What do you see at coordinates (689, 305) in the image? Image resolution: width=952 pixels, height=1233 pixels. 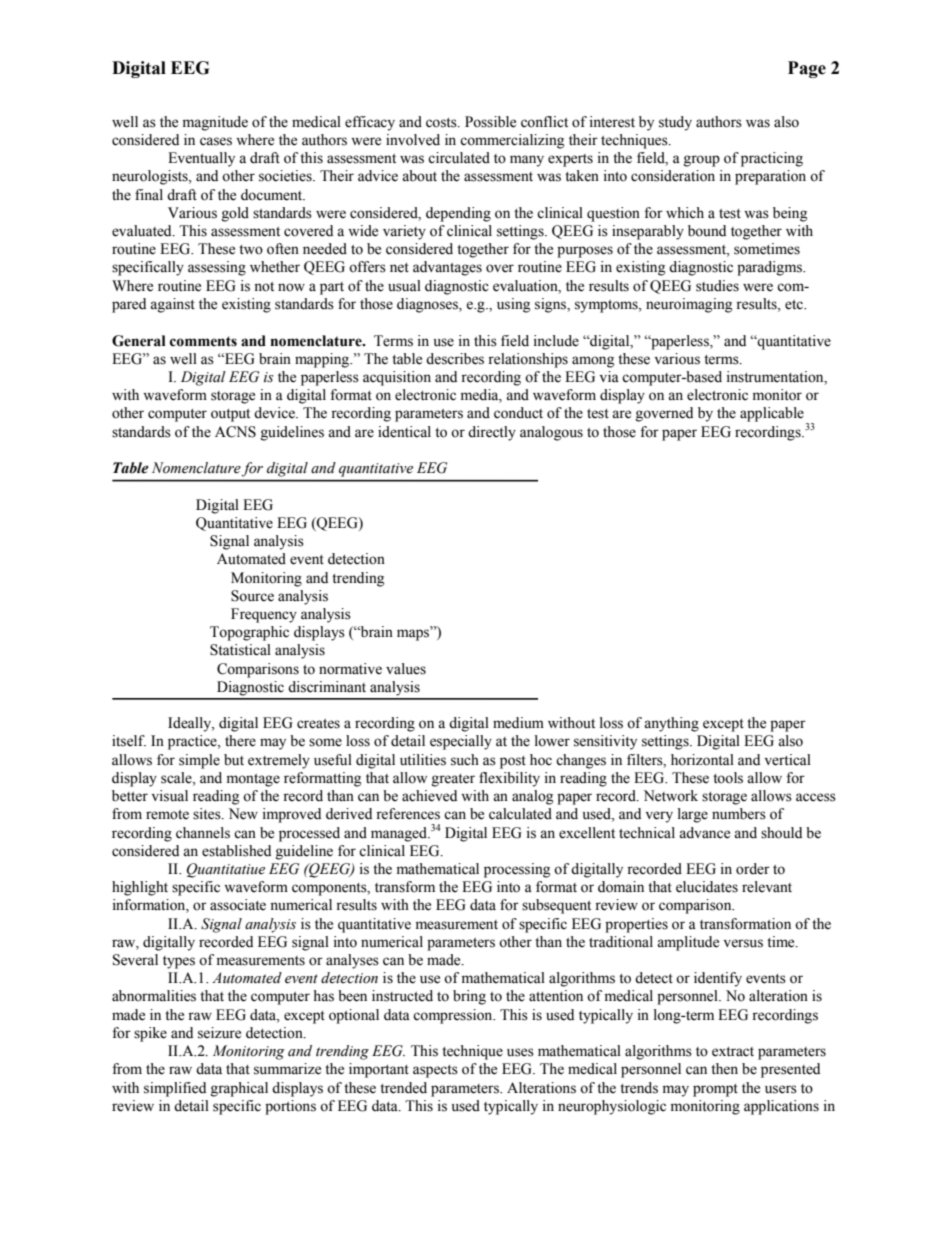 I see `neuroimaging` at bounding box center [689, 305].
